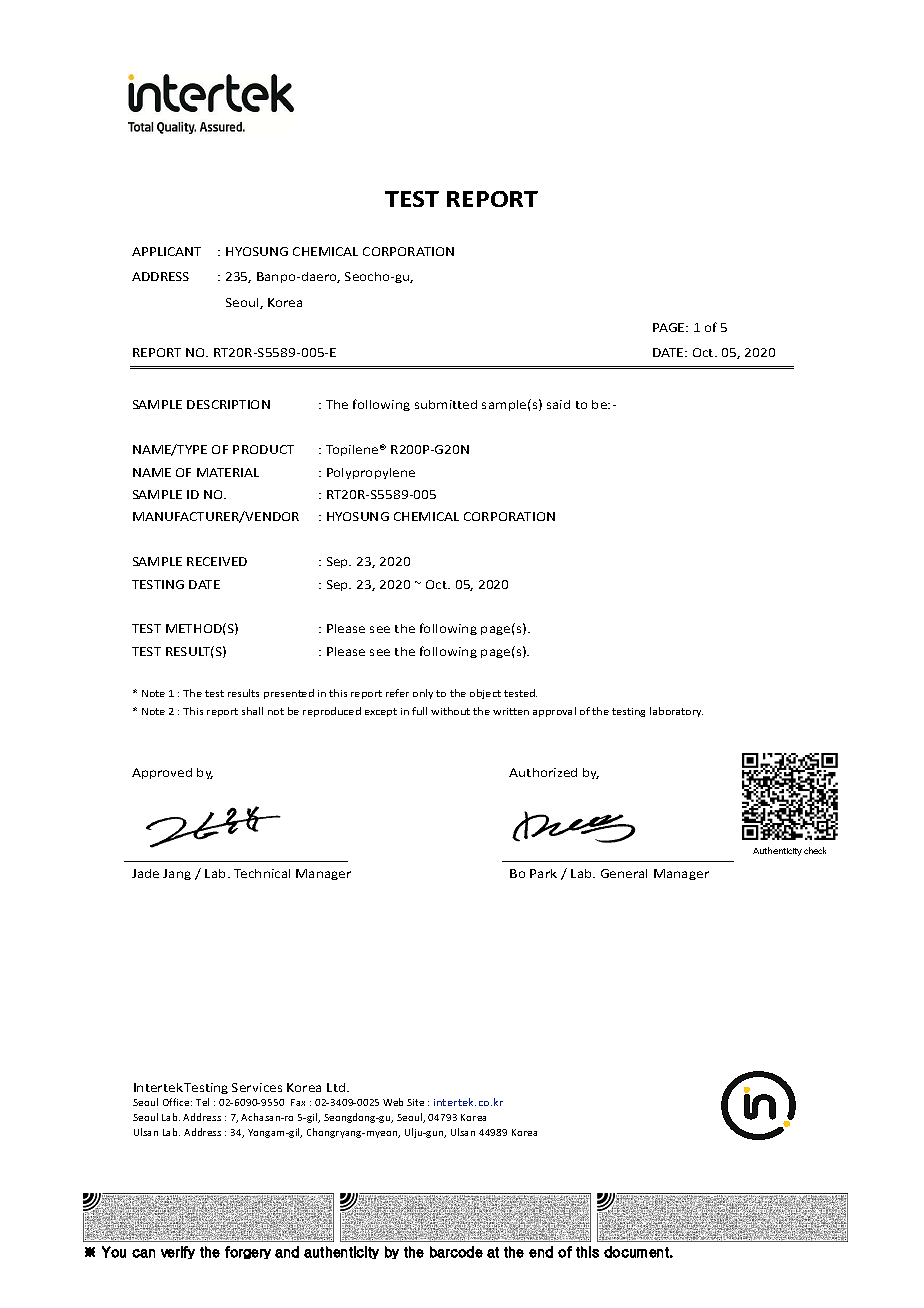 The width and height of the screenshot is (924, 1308). What do you see at coordinates (676, 712) in the screenshot?
I see `laboratory` at bounding box center [676, 712].
